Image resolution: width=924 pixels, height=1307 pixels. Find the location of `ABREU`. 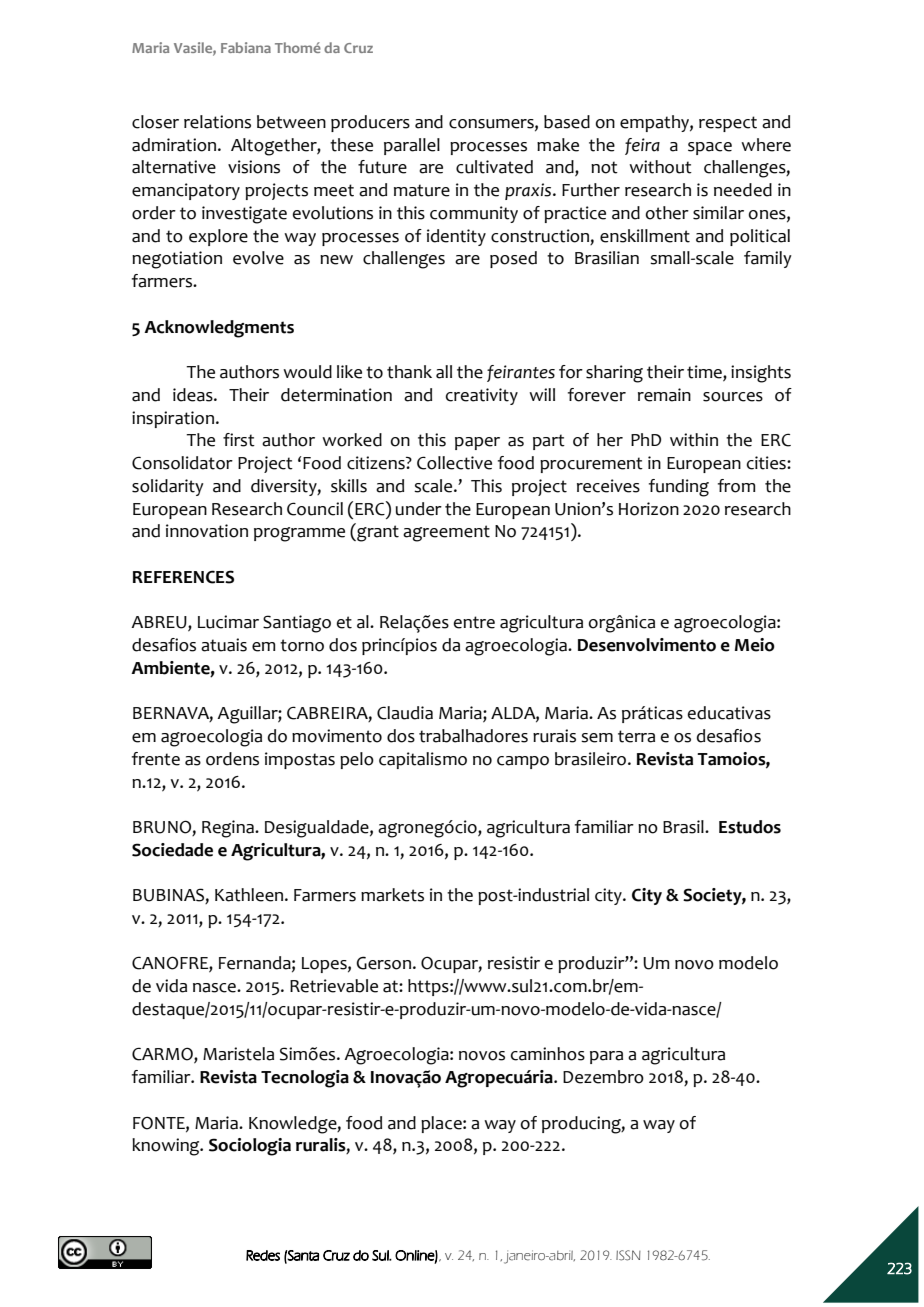

ABREU is located at coordinates (160, 623).
